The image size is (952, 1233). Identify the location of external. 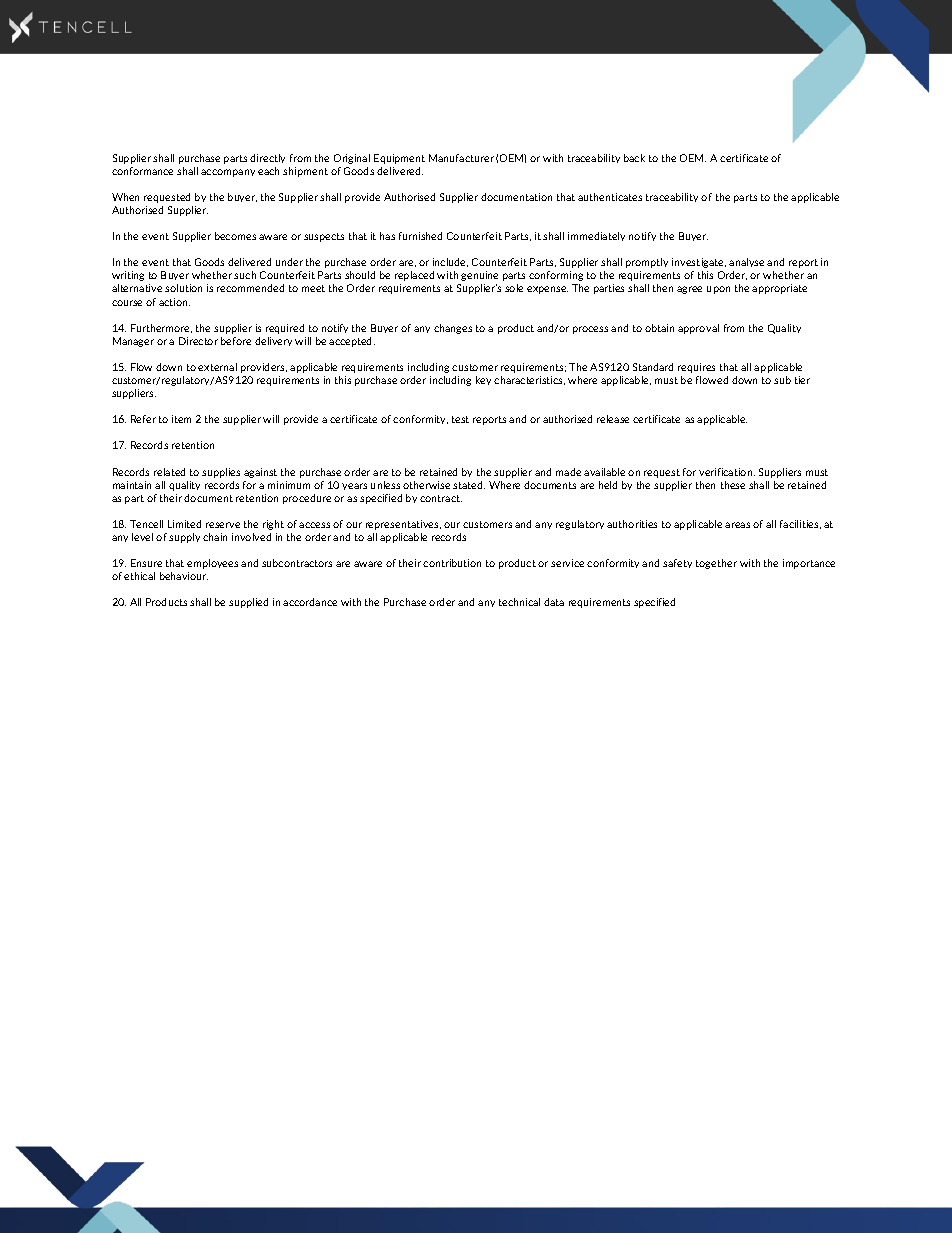
(217, 367).
